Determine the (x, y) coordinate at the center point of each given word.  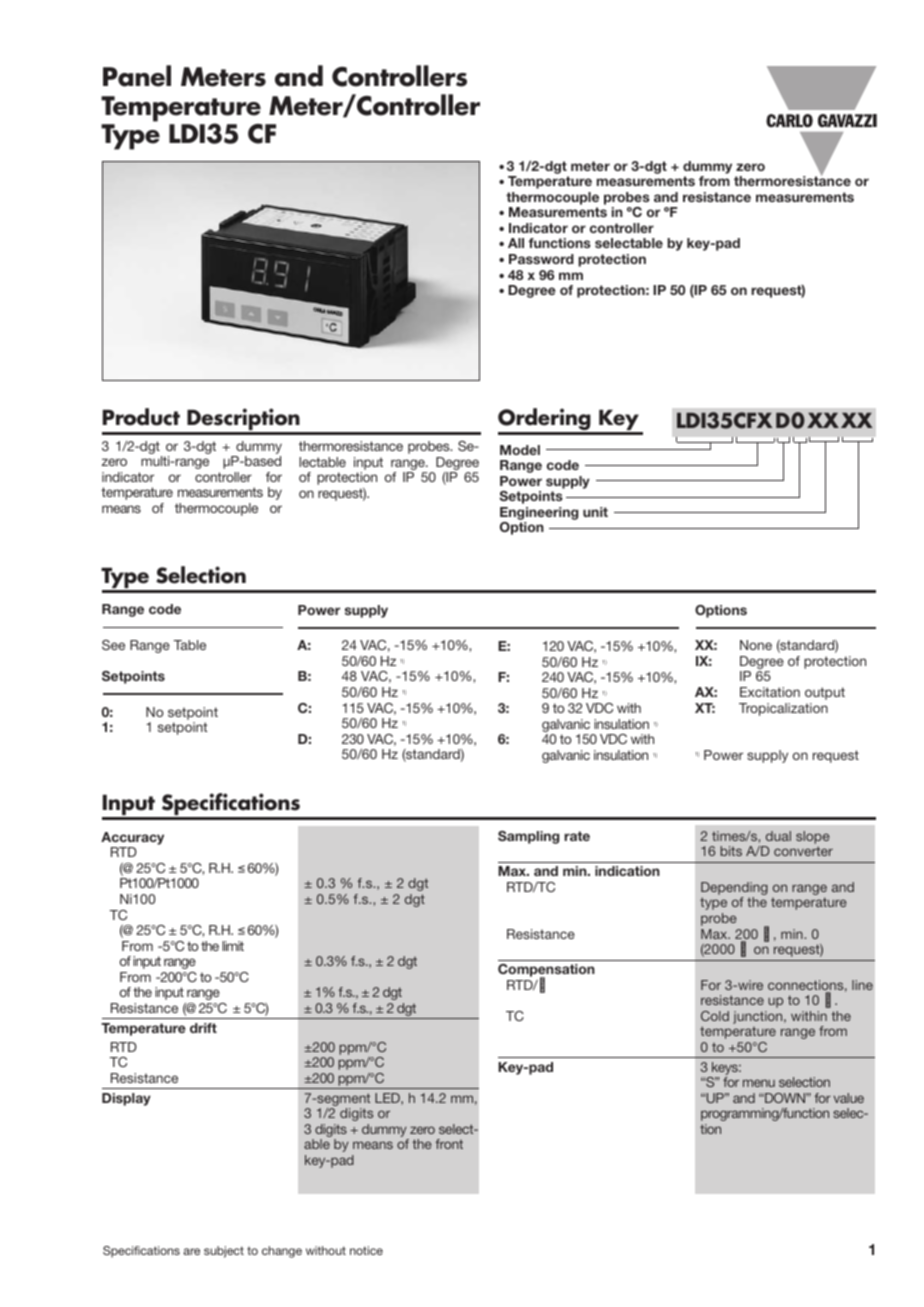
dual (778, 836)
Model (520, 450)
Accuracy (132, 838)
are (191, 1251)
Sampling (528, 837)
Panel (137, 76)
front (449, 1144)
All (516, 243)
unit (595, 512)
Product (141, 417)
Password (541, 259)
